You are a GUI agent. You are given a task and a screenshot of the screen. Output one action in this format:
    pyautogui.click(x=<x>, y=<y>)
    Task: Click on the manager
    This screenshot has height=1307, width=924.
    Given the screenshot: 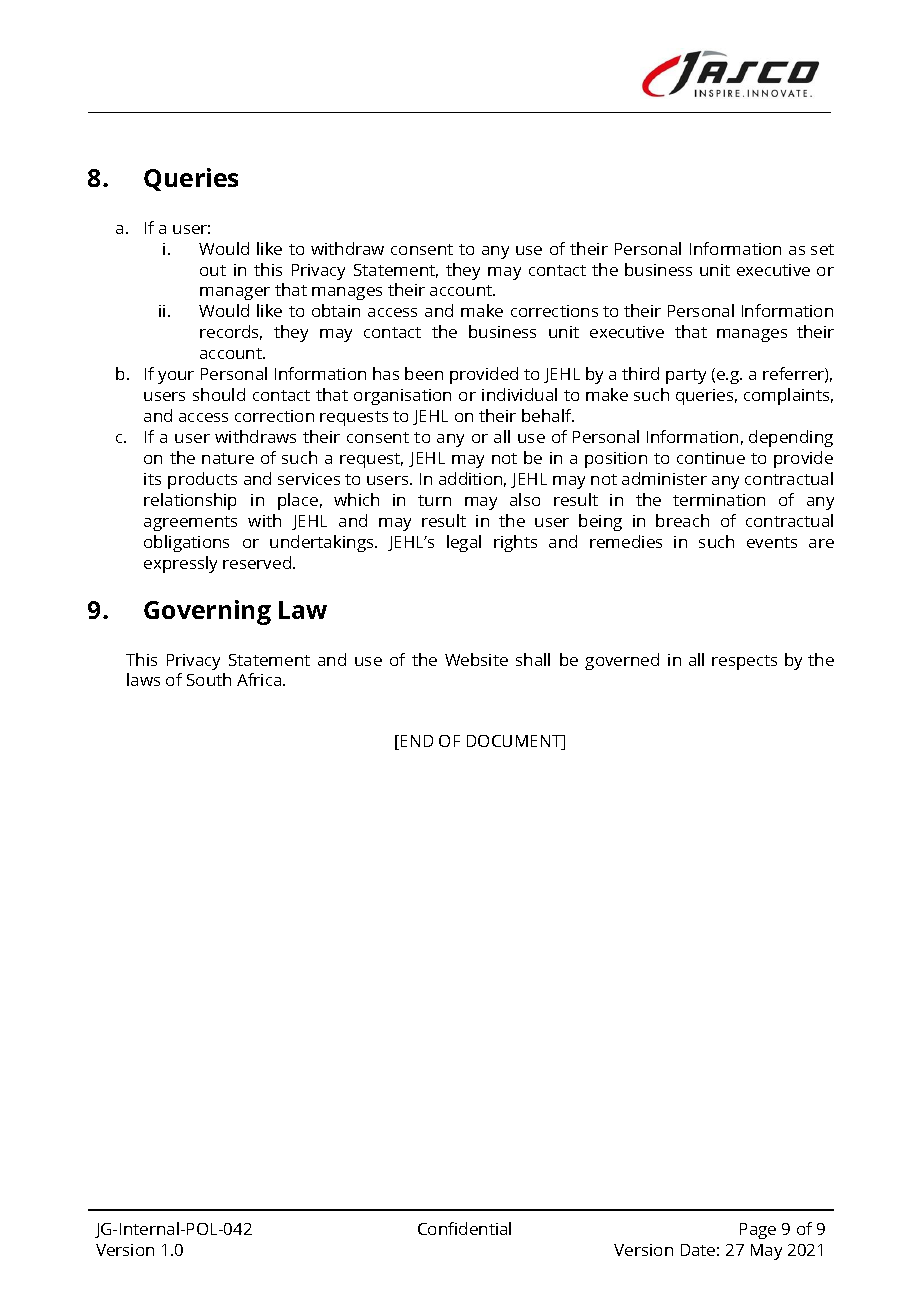 What is the action you would take?
    pyautogui.click(x=235, y=293)
